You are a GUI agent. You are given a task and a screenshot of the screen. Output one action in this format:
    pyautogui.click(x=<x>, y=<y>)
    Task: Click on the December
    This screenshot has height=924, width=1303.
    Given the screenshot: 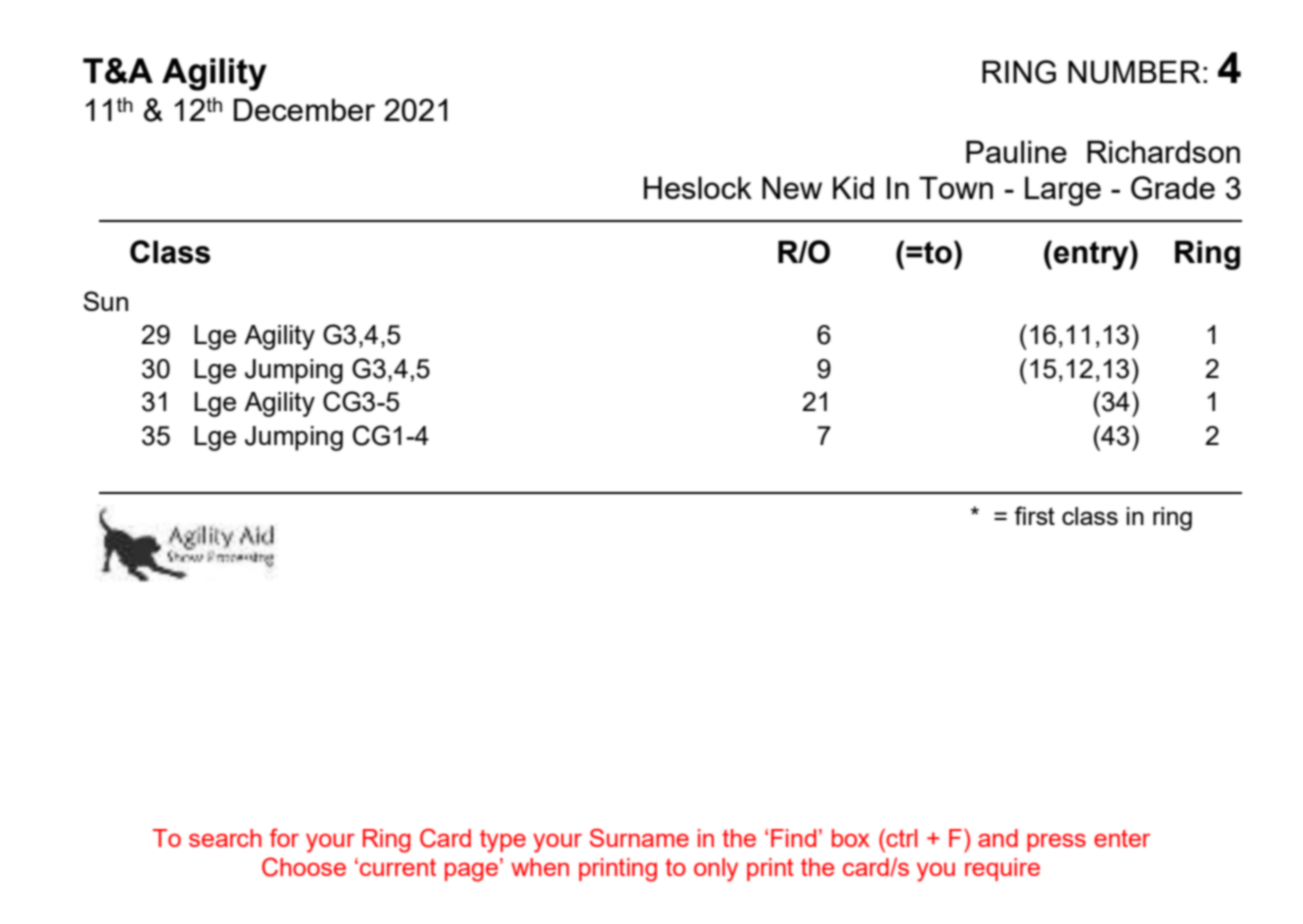 What is the action you would take?
    pyautogui.click(x=304, y=109)
